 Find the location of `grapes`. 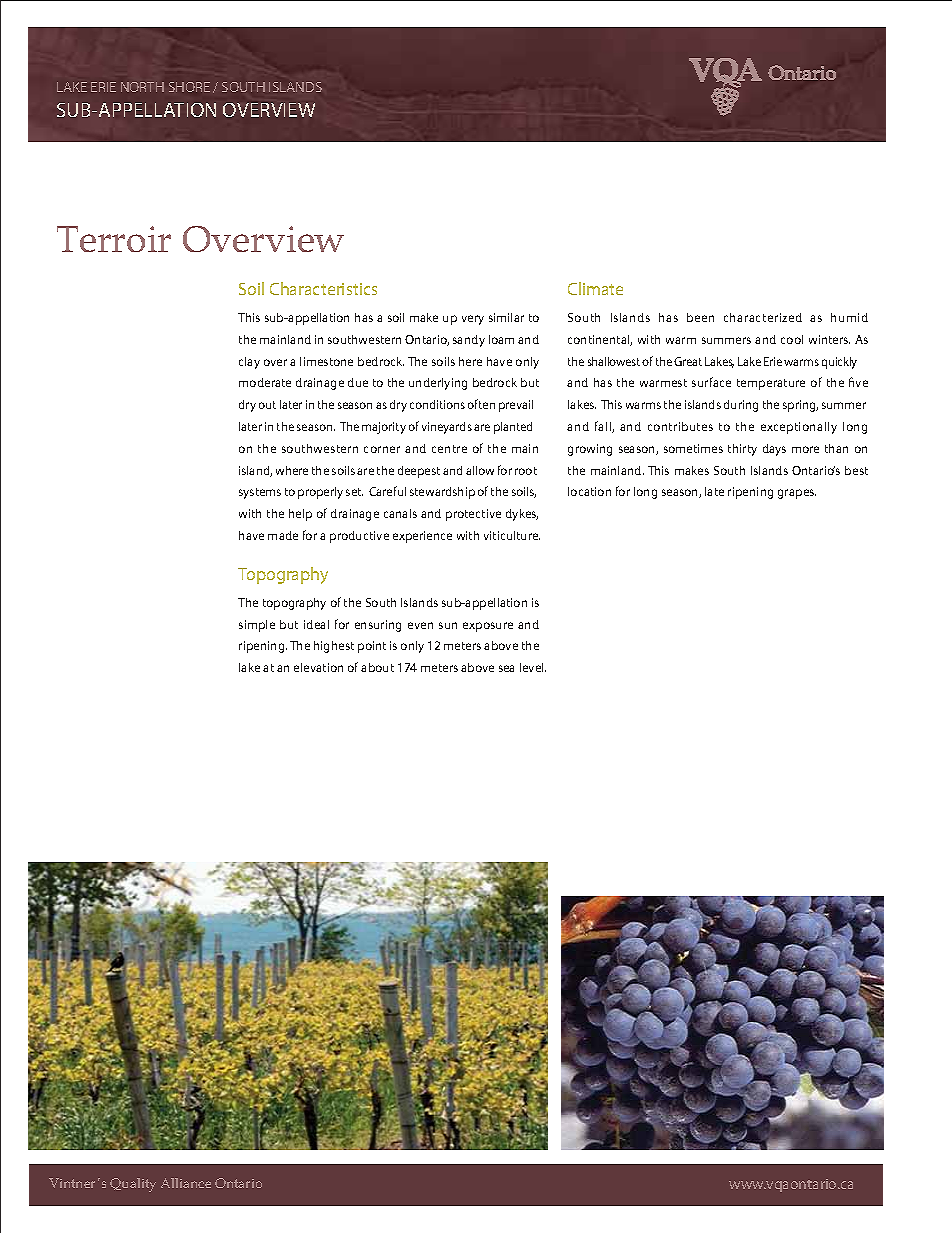

grapes is located at coordinates (797, 494).
